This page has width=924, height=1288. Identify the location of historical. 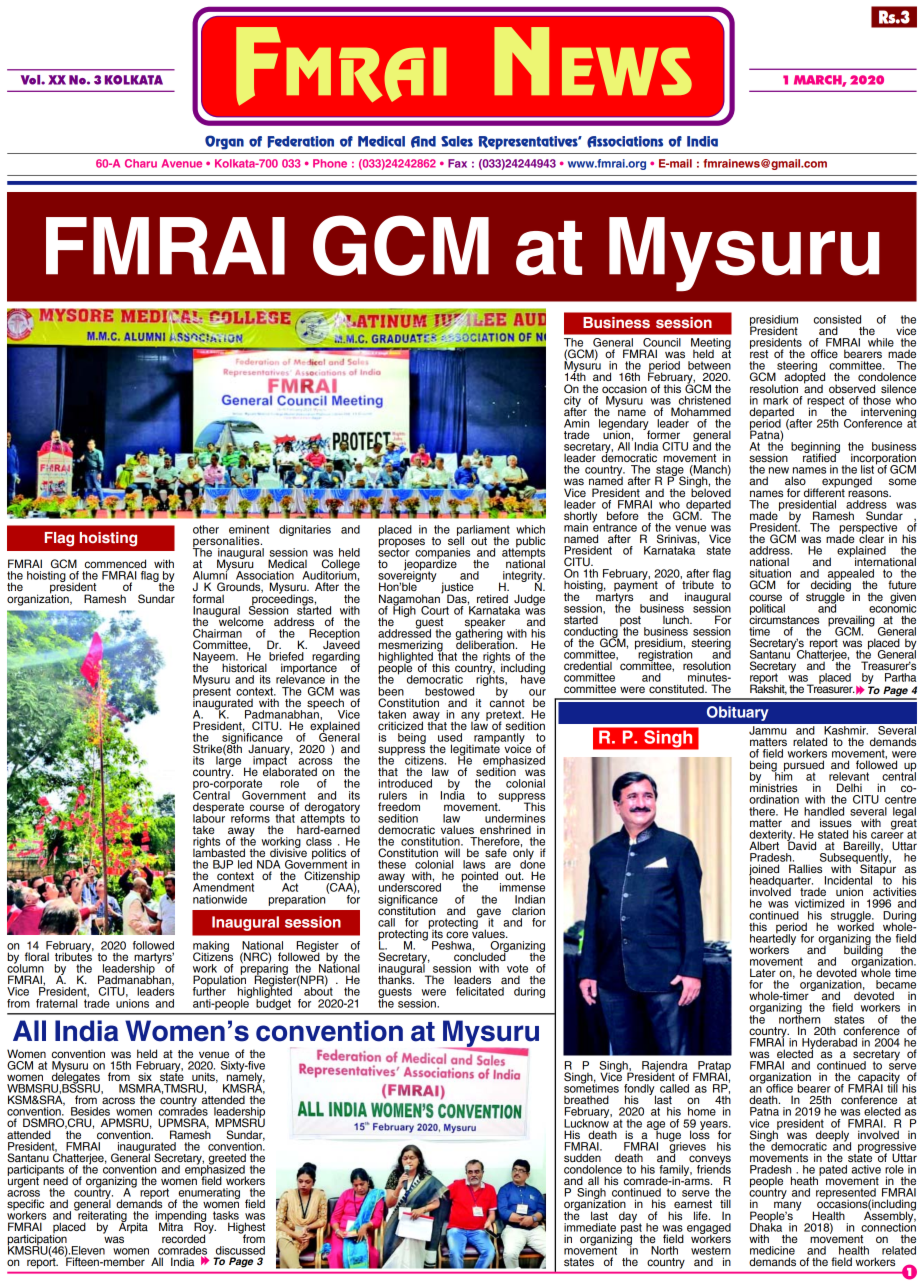
(244, 667).
